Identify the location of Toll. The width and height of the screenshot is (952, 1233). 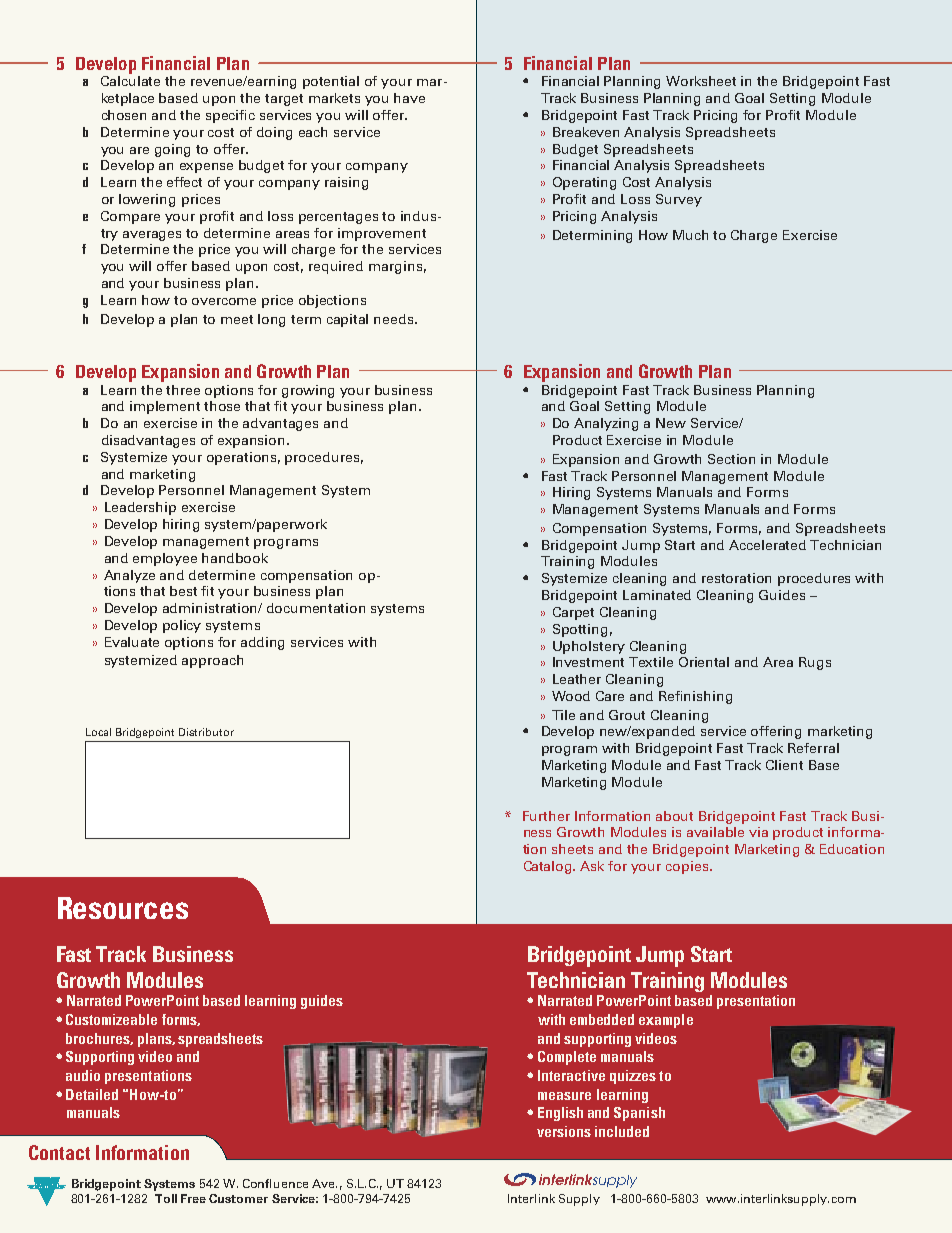
(165, 1196).
